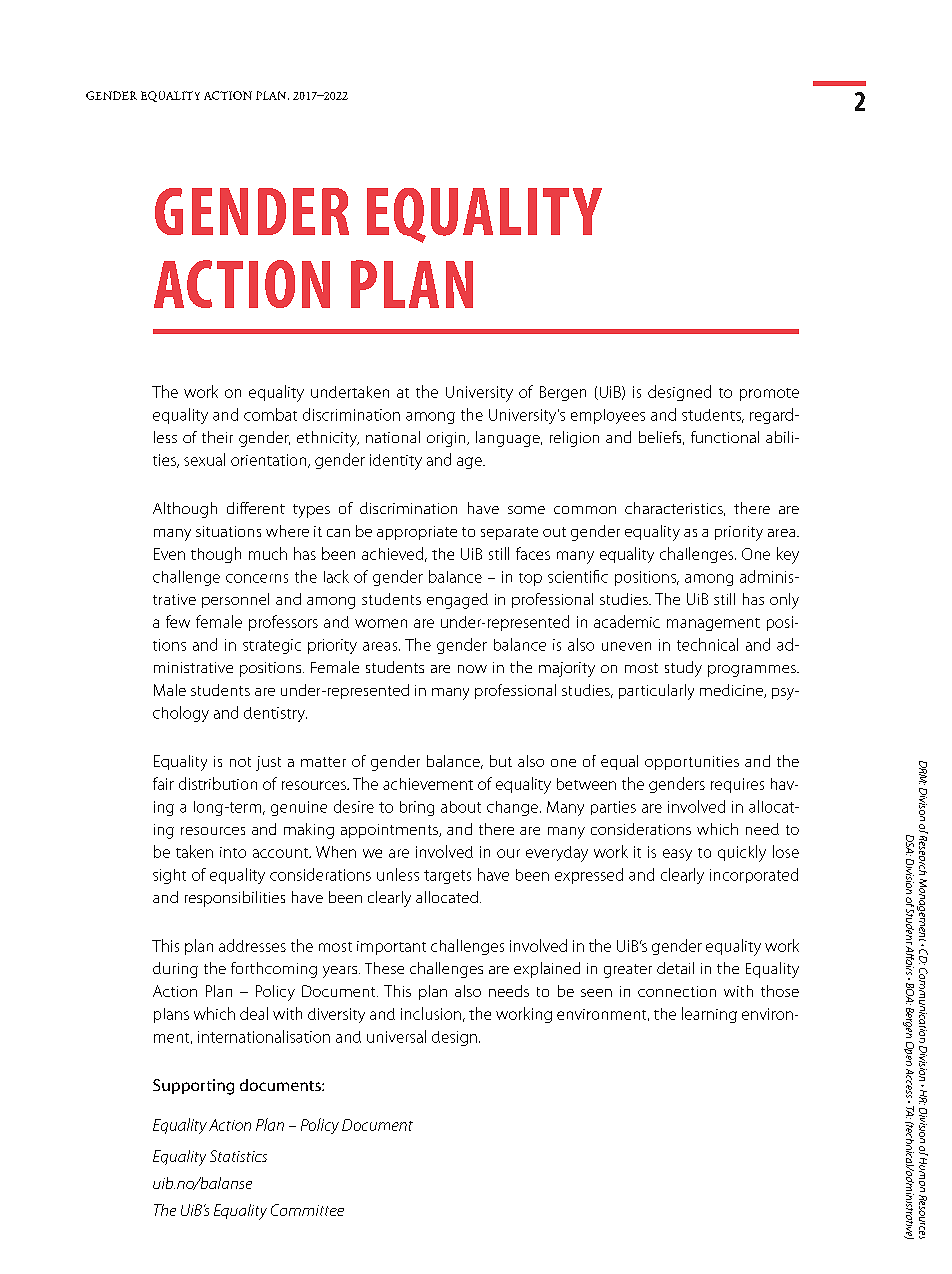  Describe the element at coordinates (709, 1015) in the screenshot. I see `learning` at that location.
